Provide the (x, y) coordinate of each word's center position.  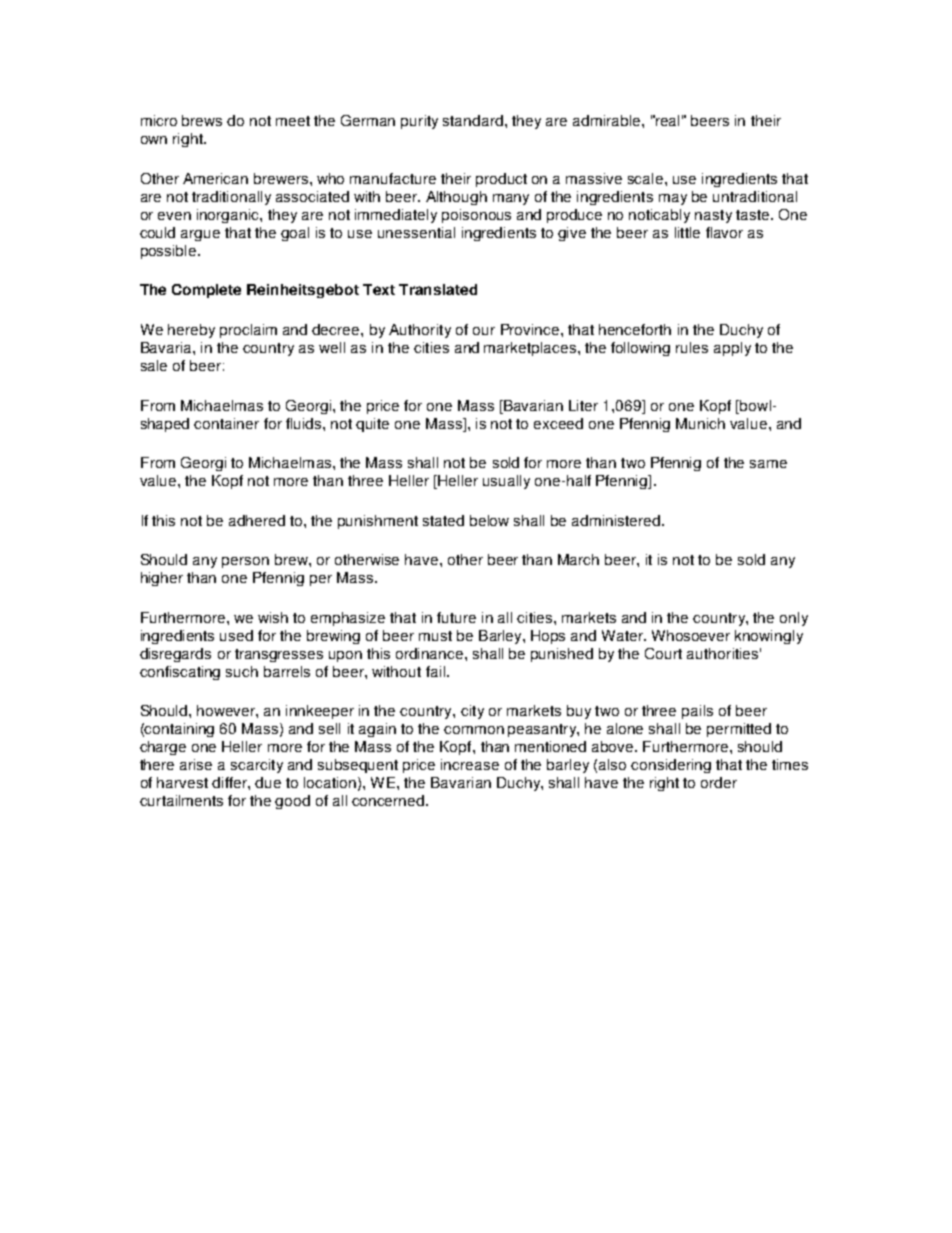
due (268, 782)
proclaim (248, 331)
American (215, 178)
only (794, 619)
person (245, 562)
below (489, 520)
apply (732, 349)
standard (473, 120)
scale (647, 178)
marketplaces (530, 349)
